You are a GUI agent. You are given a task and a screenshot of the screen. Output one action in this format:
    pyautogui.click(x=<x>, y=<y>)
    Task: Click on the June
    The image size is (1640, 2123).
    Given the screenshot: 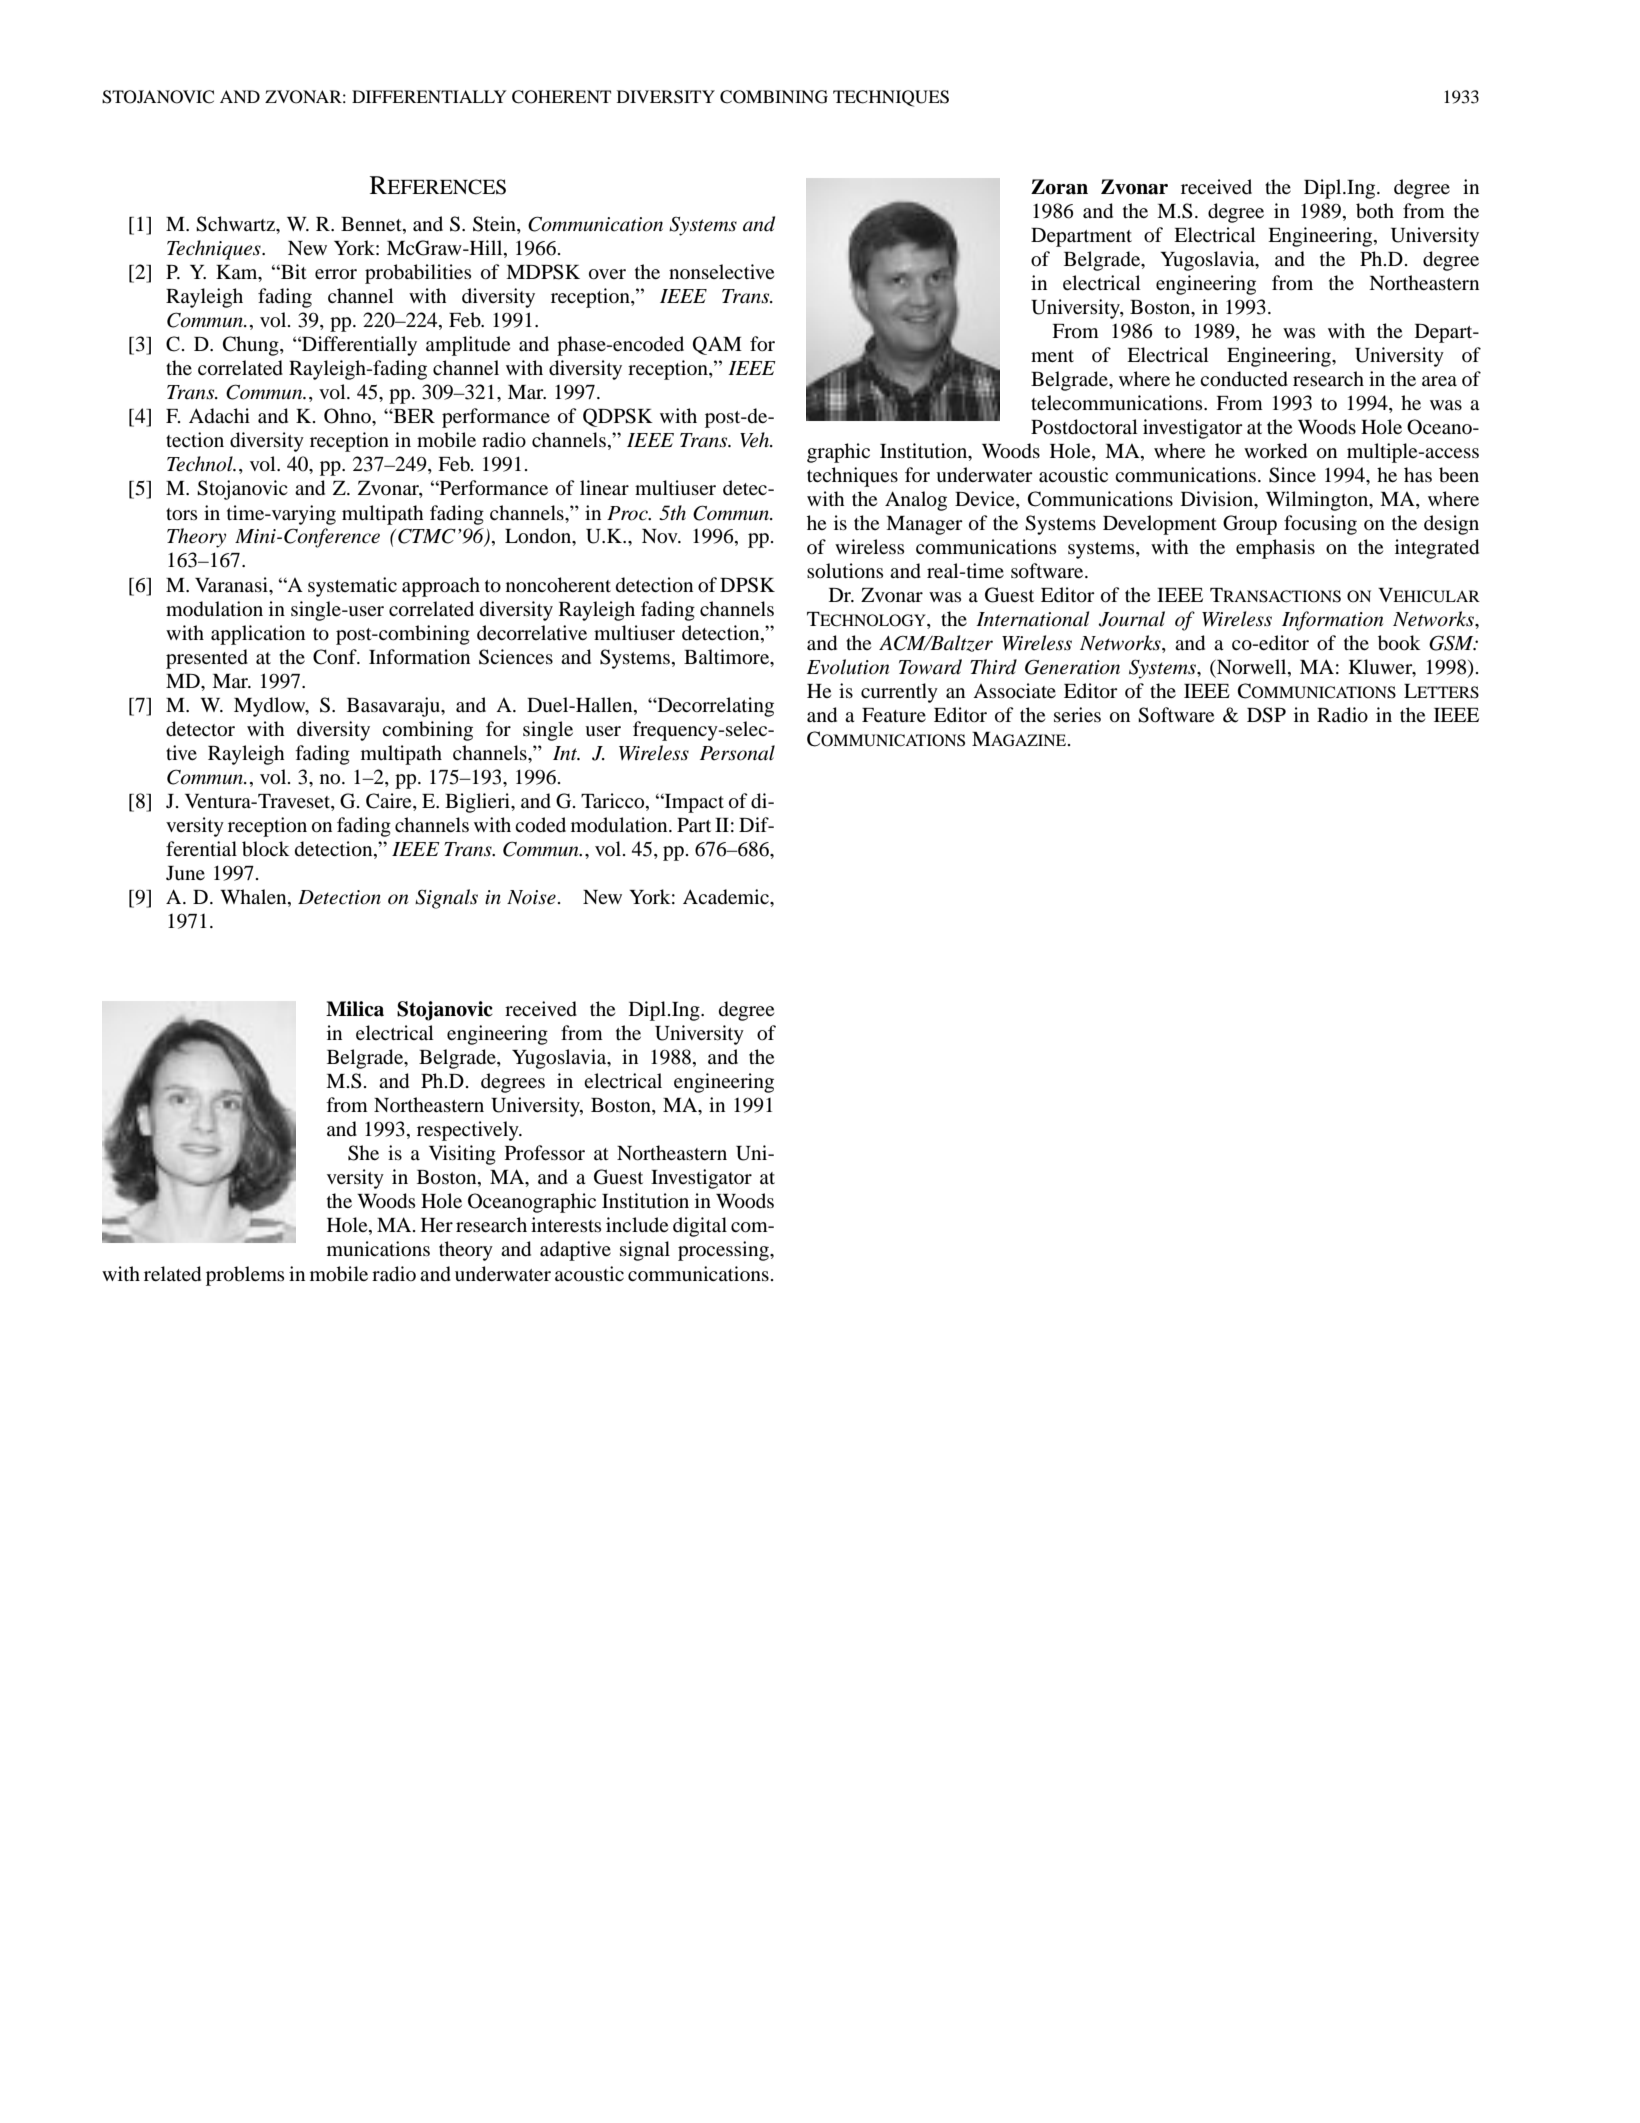 What is the action you would take?
    pyautogui.click(x=185, y=873)
